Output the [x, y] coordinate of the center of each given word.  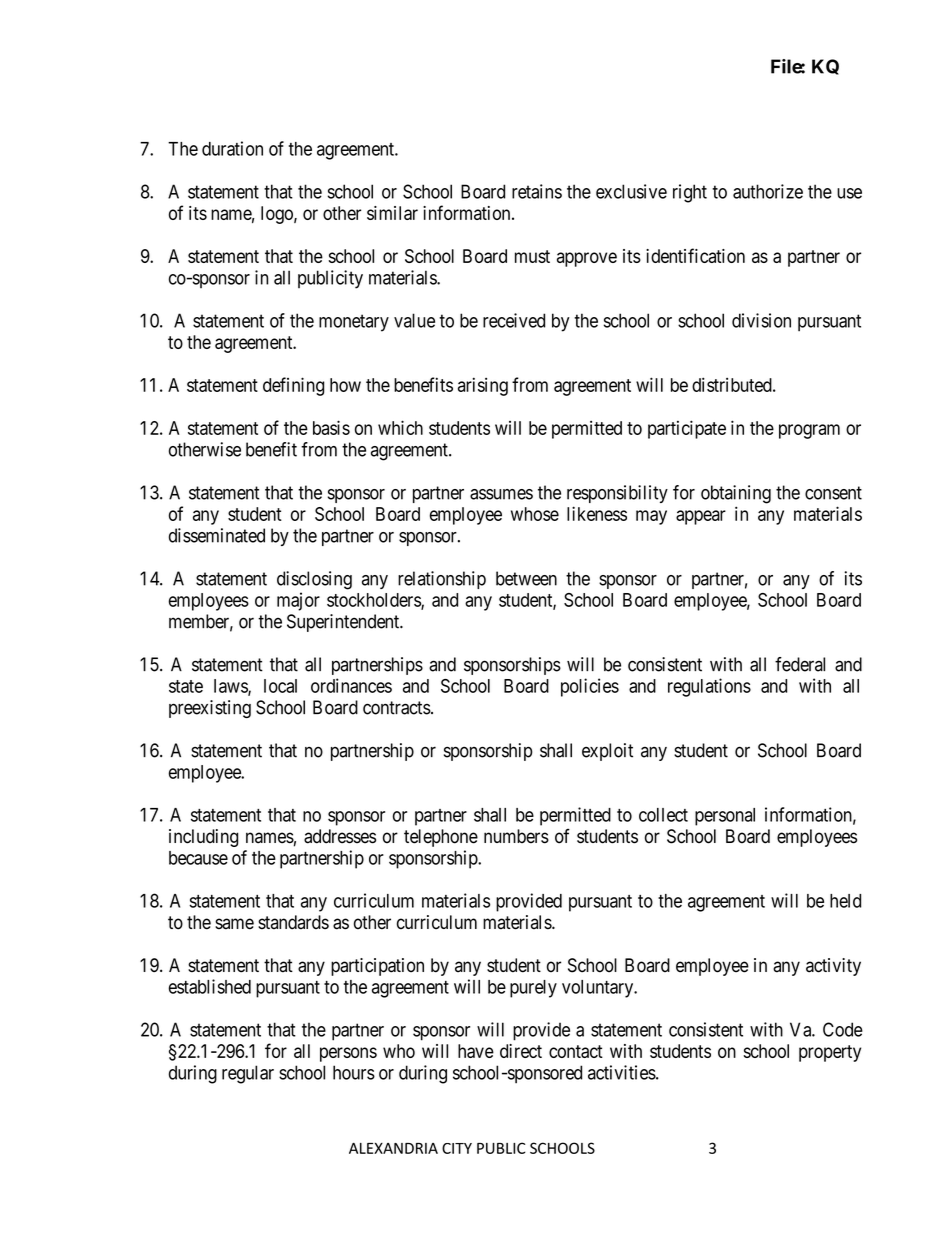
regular [248, 1074]
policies [590, 687]
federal [800, 664]
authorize [768, 191]
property [830, 1053]
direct [521, 1051]
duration [232, 148]
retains [537, 191]
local [280, 686]
